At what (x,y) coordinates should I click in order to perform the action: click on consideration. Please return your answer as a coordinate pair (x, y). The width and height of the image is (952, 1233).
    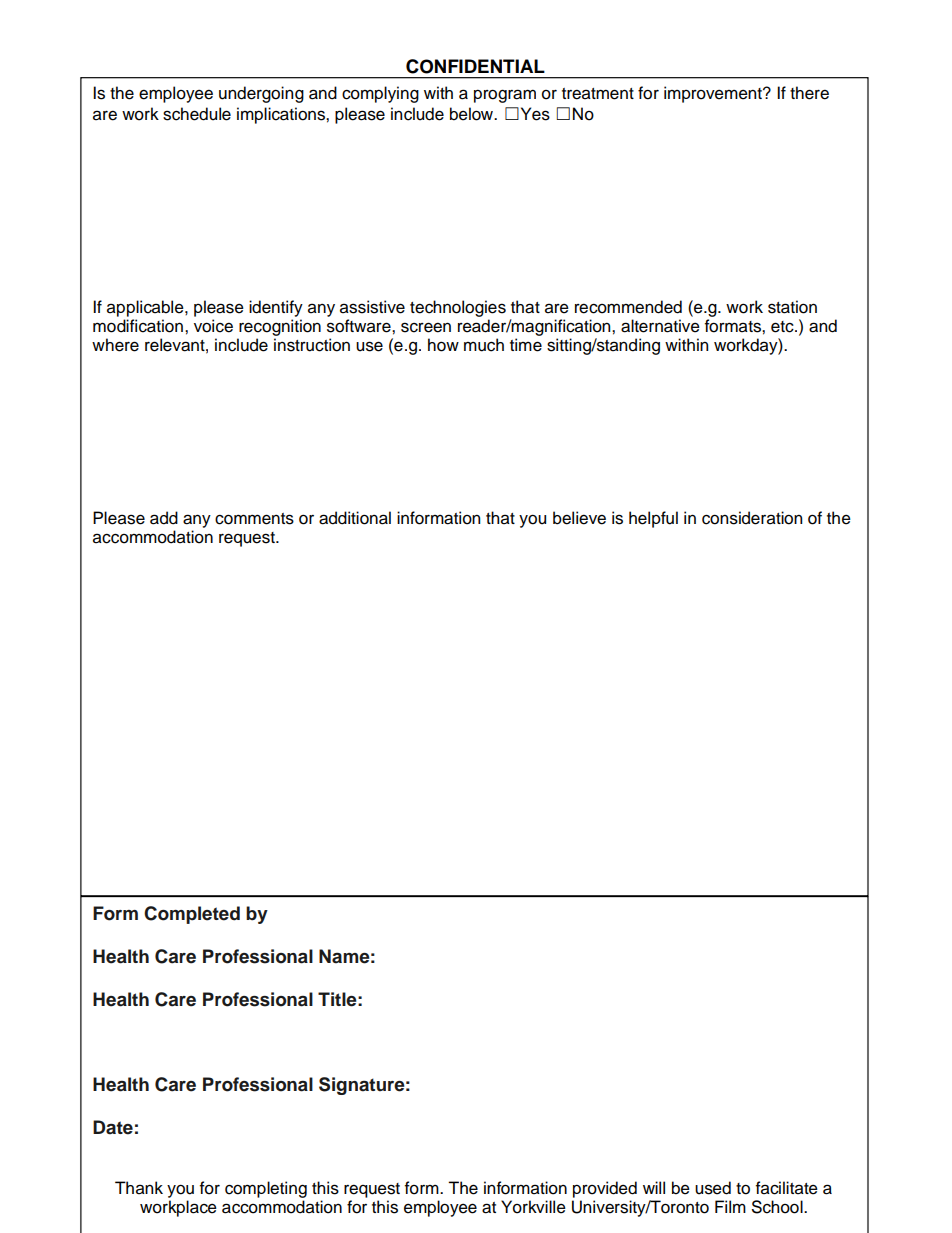
    Looking at the image, I should click on (752, 518).
